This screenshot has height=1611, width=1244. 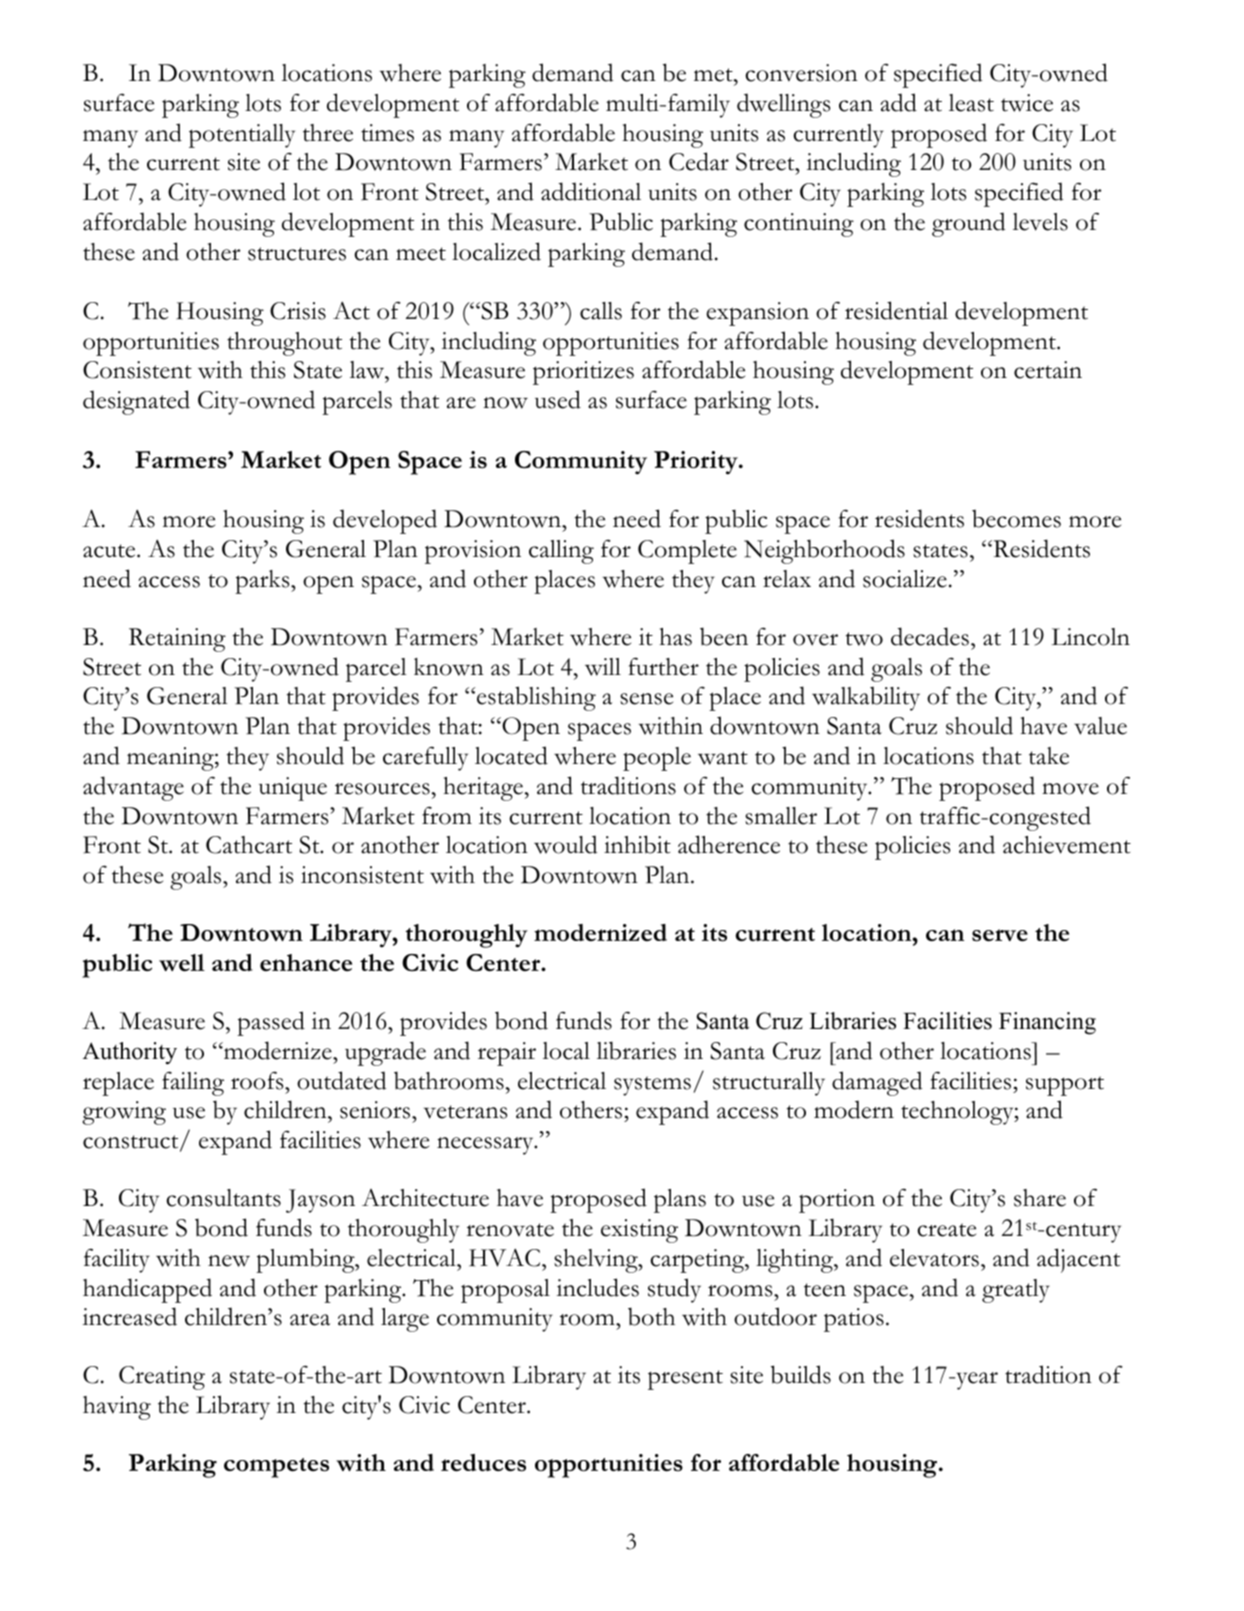 What do you see at coordinates (276, 1468) in the screenshot?
I see `competes` at bounding box center [276, 1468].
